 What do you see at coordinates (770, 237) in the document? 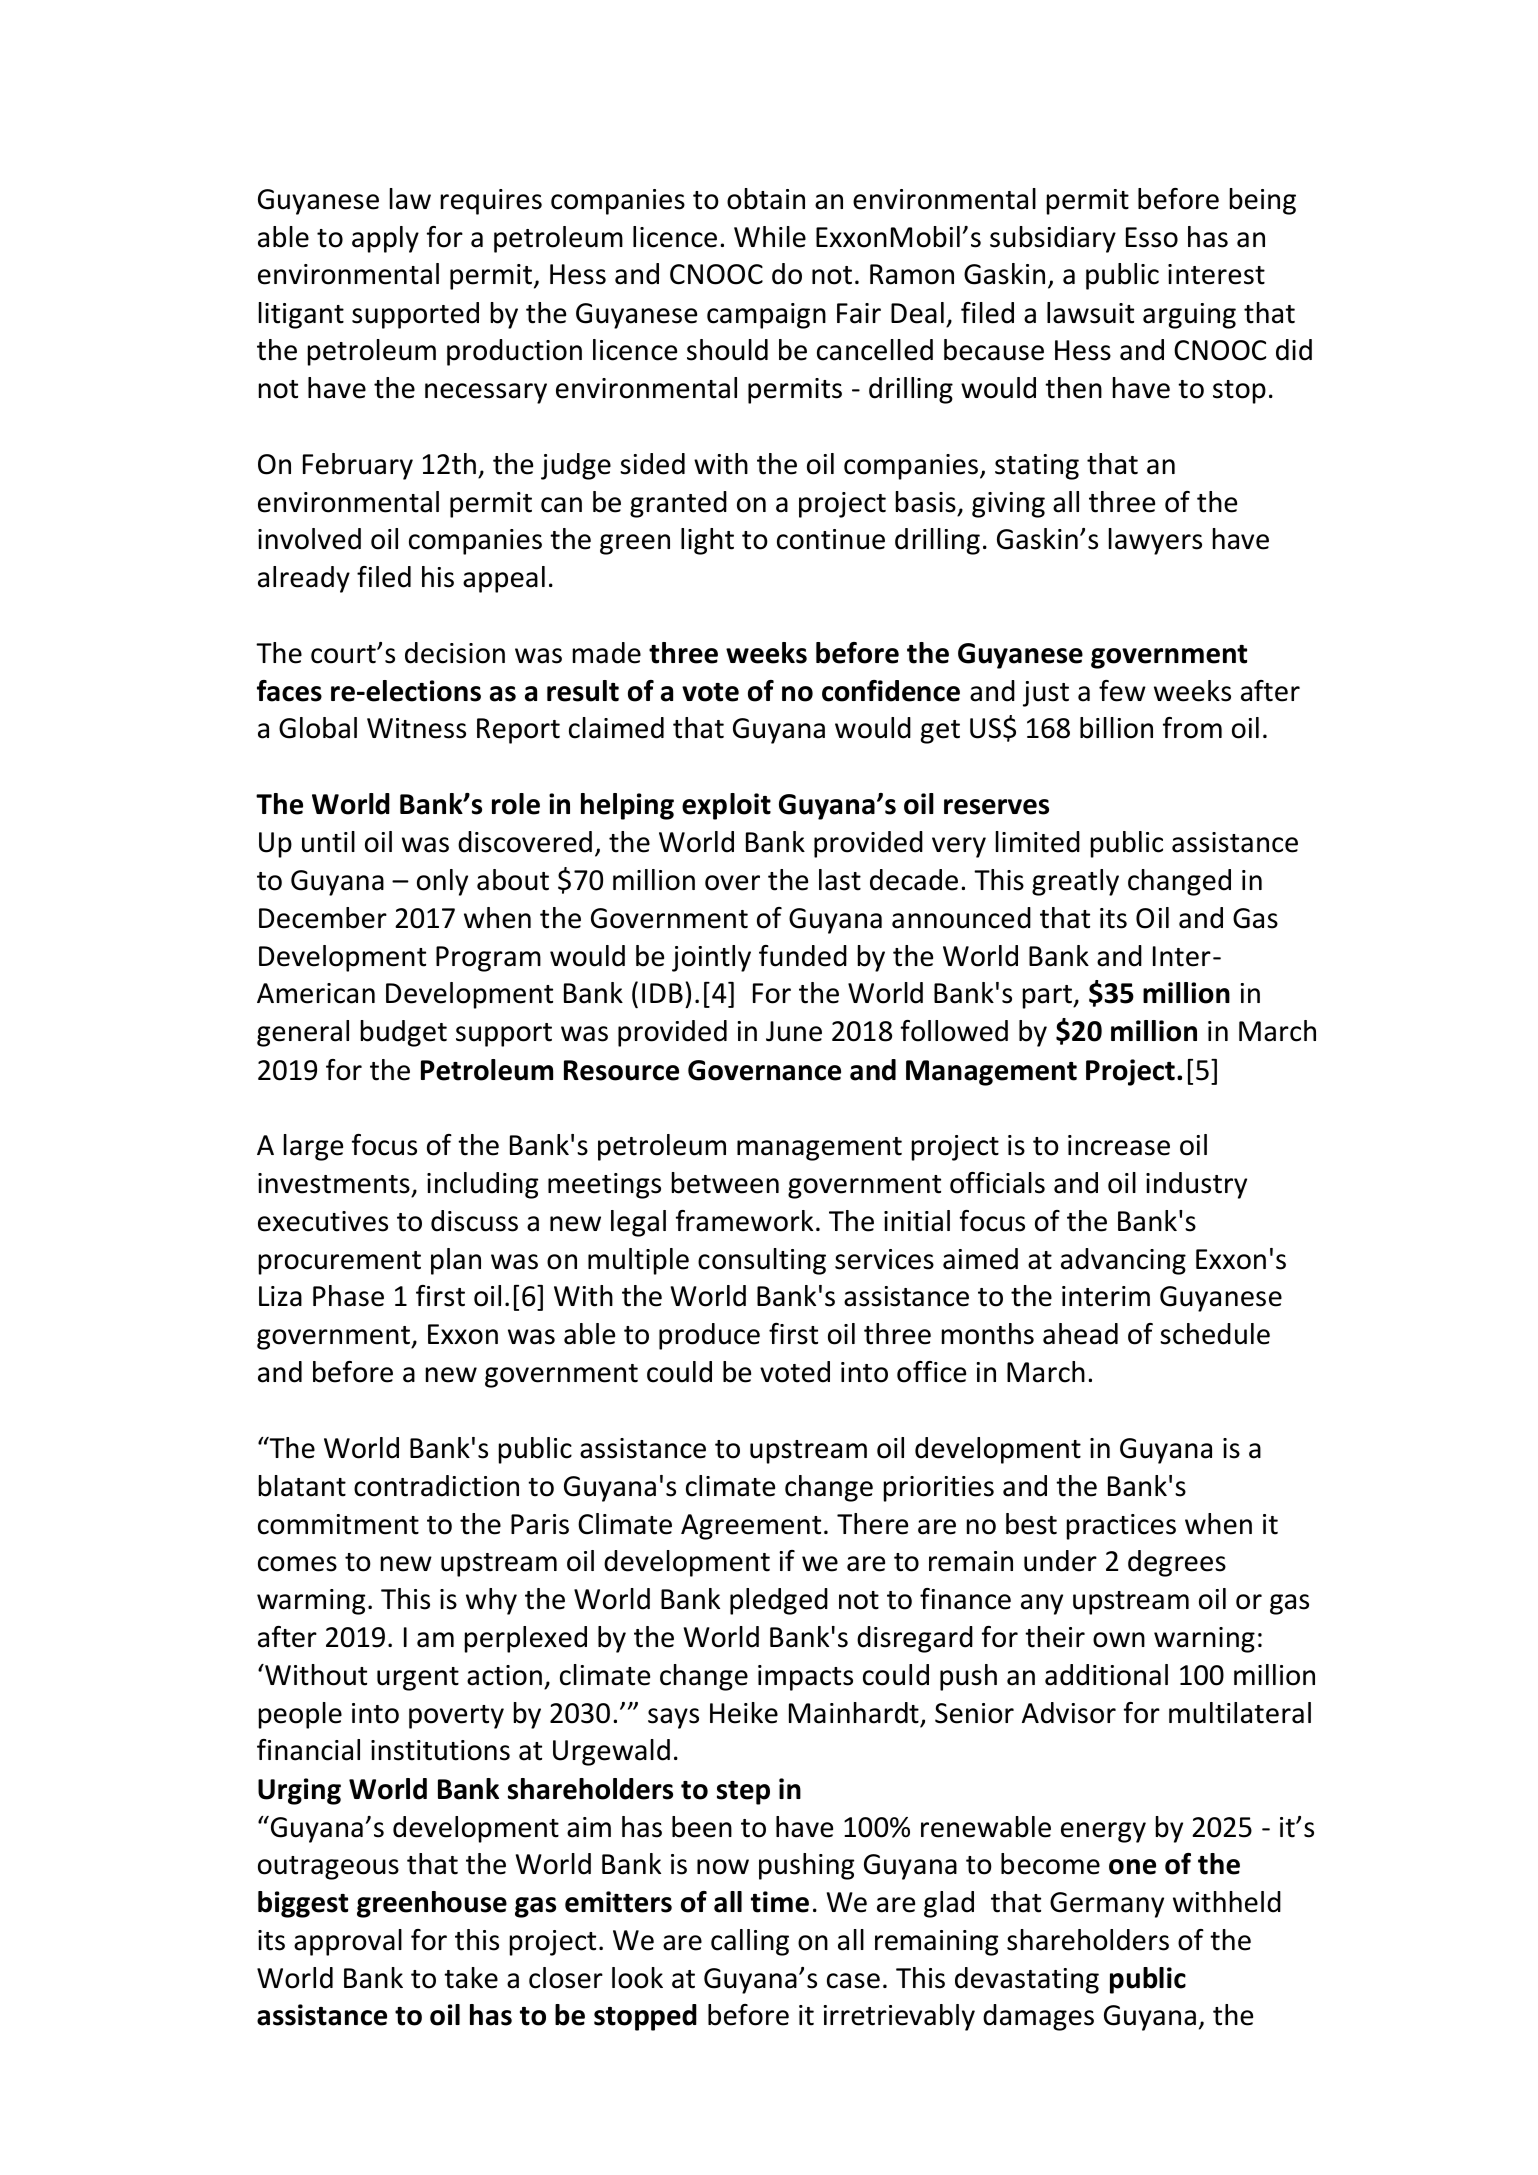
I see `While` at bounding box center [770, 237].
